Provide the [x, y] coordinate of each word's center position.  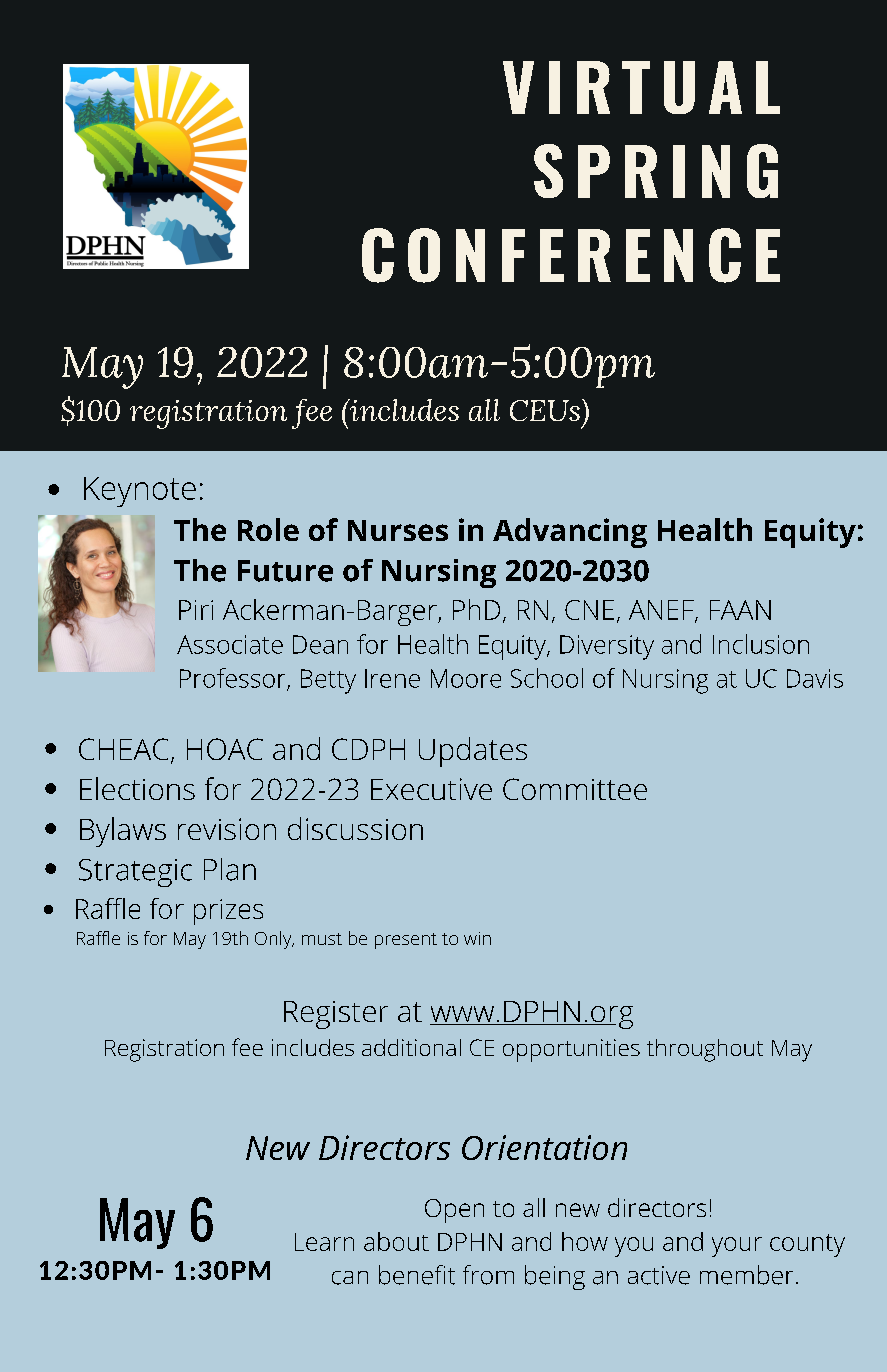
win [477, 938]
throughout [705, 1050]
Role [268, 529]
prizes [228, 912]
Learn [324, 1242]
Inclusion [761, 644]
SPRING [656, 171]
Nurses [398, 530]
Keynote [140, 492]
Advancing [570, 533]
